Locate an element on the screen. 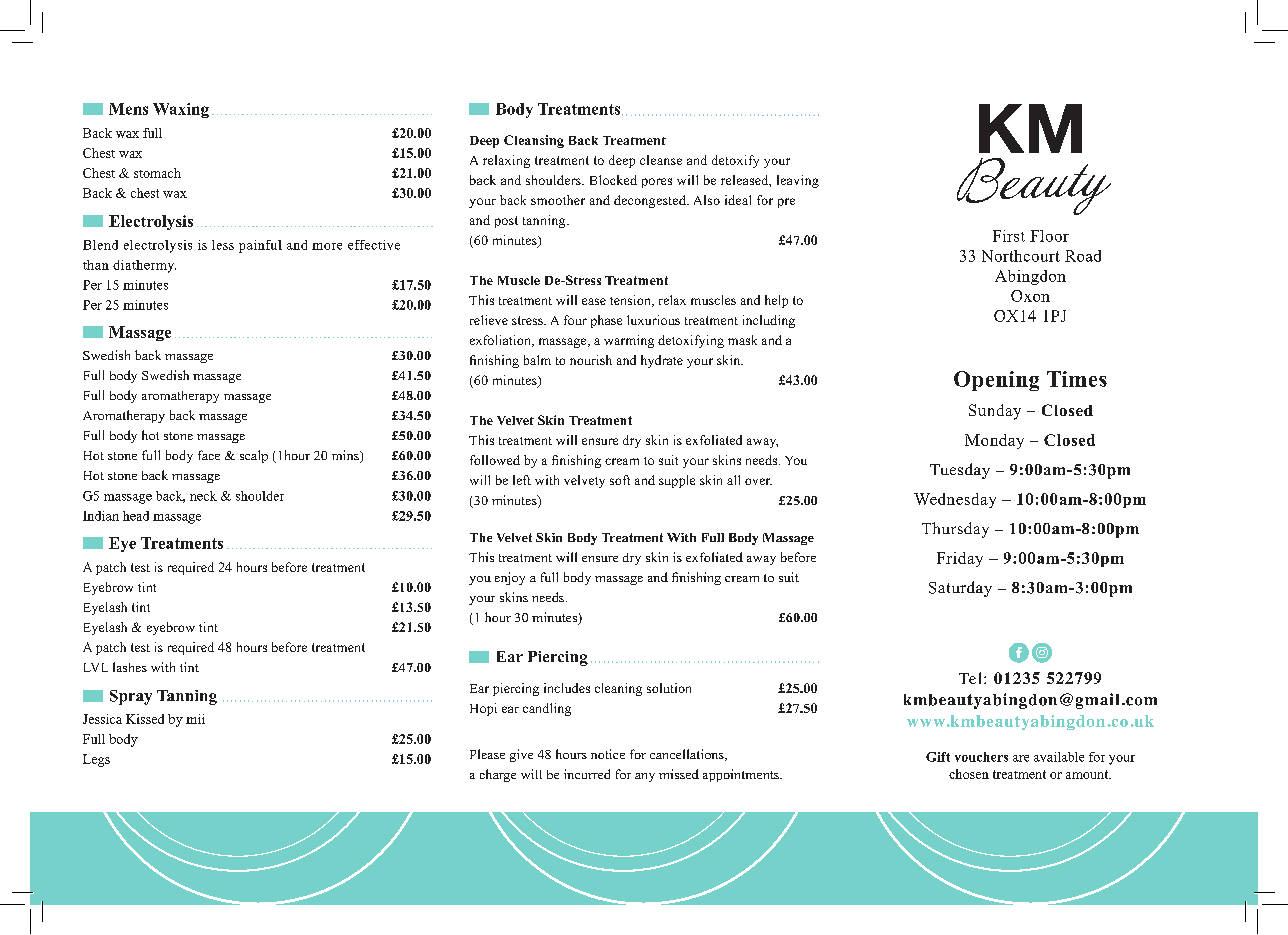 This screenshot has width=1288, height=935. mii is located at coordinates (195, 719).
